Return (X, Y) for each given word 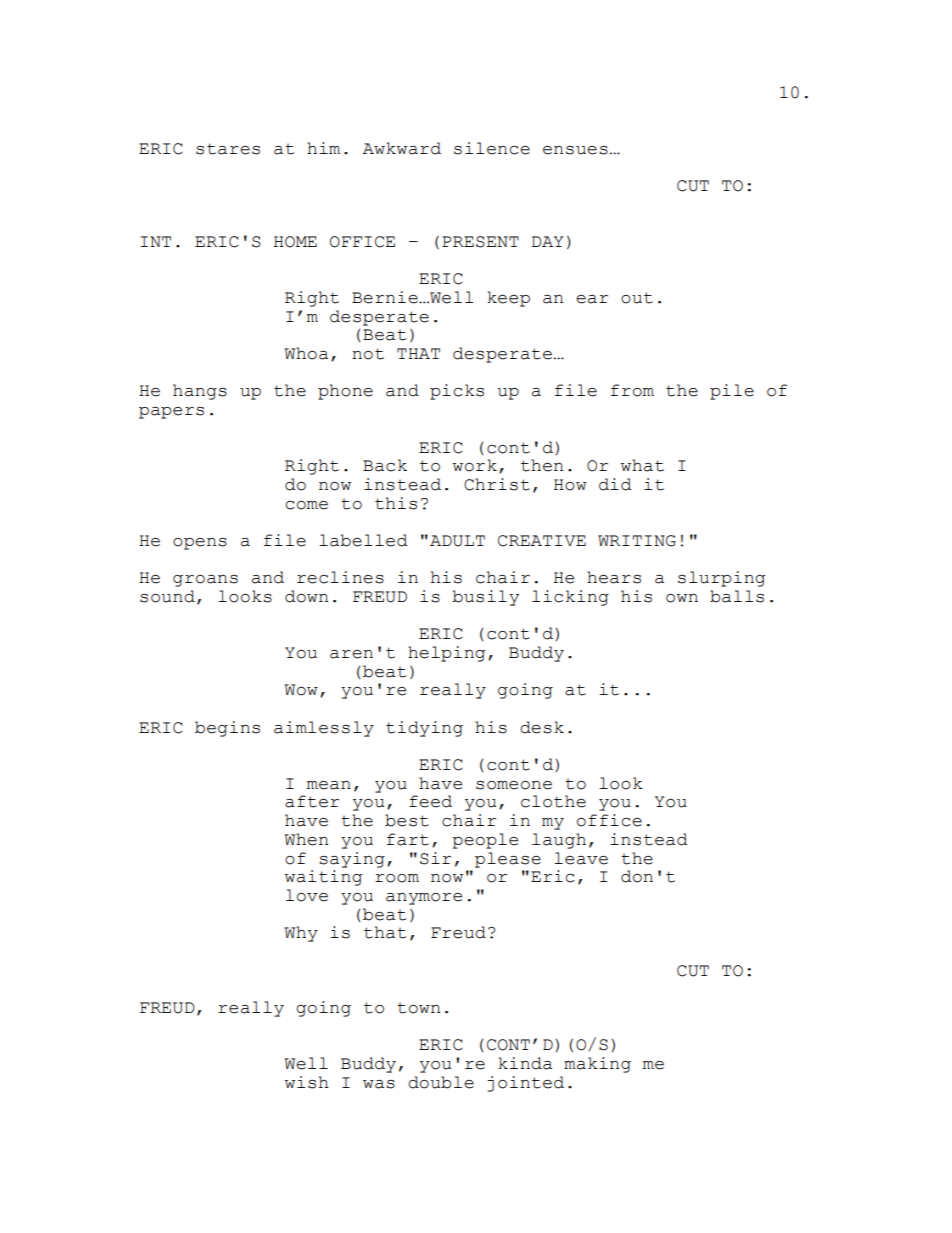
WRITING (637, 541)
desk (542, 727)
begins (227, 729)
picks (457, 392)
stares (228, 149)
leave (581, 858)
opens (200, 544)
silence (492, 148)
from (632, 390)
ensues (575, 150)
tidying (424, 729)
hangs (200, 392)
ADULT (457, 541)
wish (307, 1082)
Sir (435, 858)
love (307, 895)
